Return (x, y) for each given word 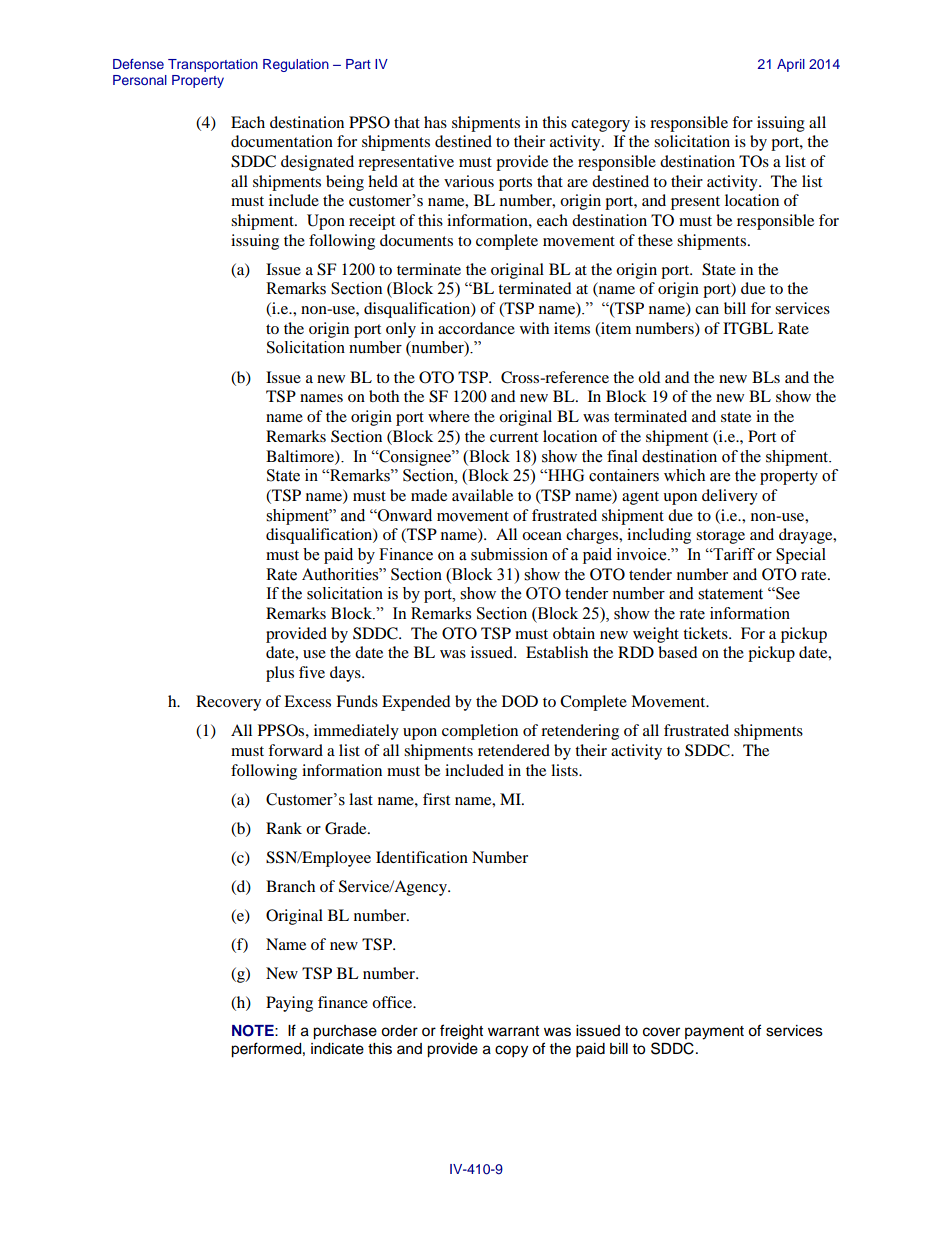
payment (714, 1033)
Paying (289, 1004)
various (469, 181)
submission (509, 554)
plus (280, 674)
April (791, 65)
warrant (513, 1031)
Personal (140, 80)
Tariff (733, 554)
